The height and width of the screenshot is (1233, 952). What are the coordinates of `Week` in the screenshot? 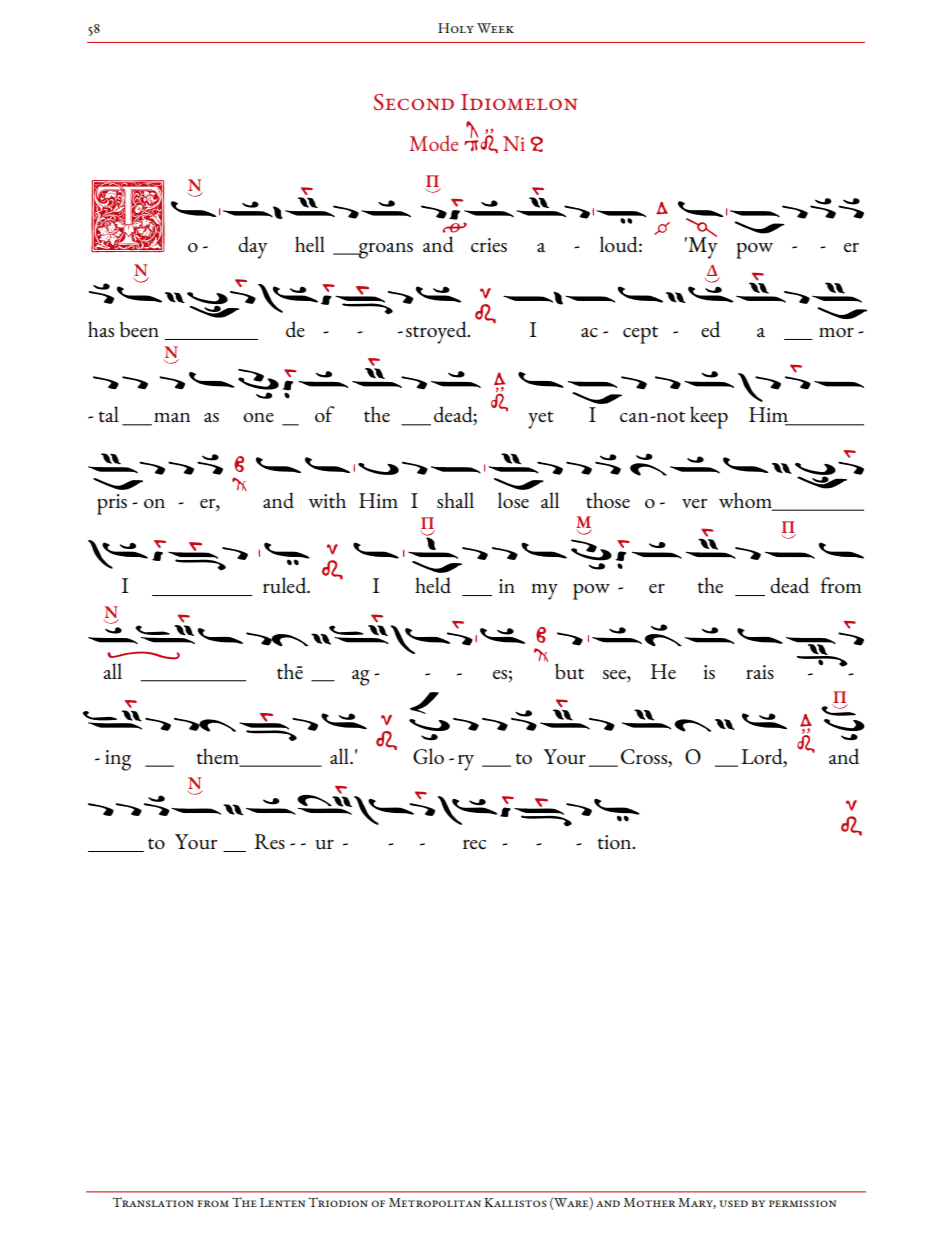 It's located at (495, 28).
